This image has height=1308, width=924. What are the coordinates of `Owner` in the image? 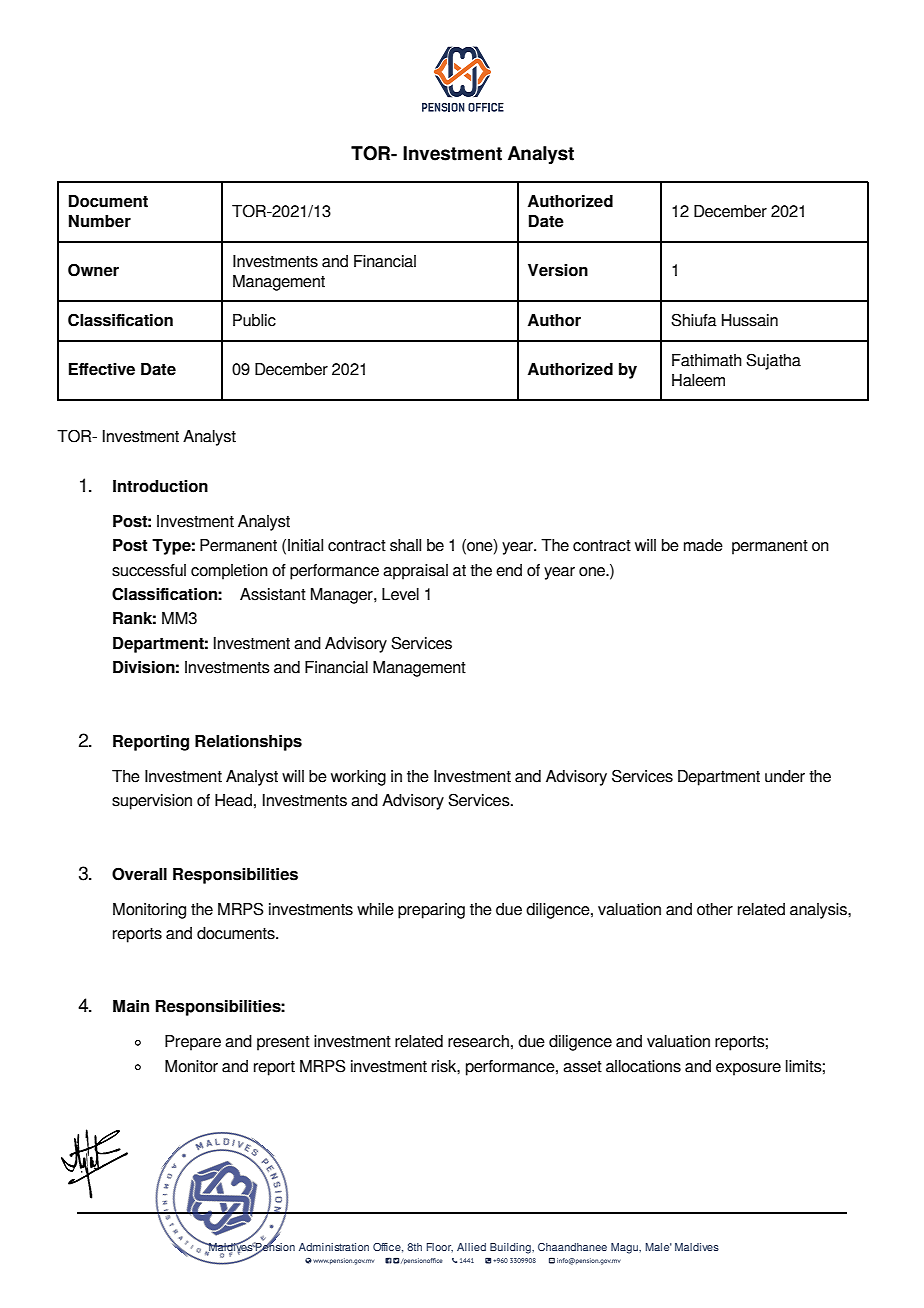 It's located at (93, 270).
